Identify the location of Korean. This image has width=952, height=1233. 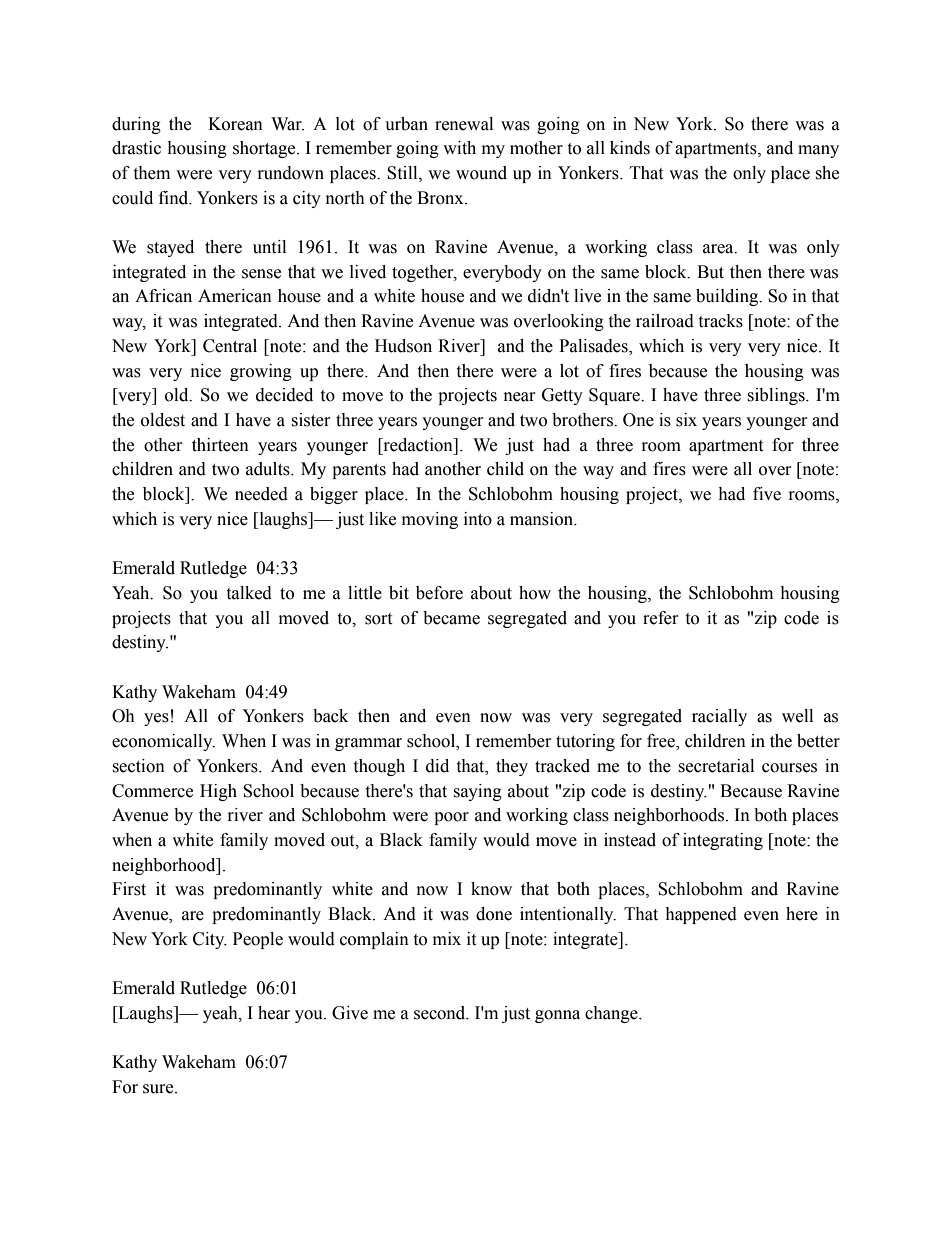
(235, 124).
